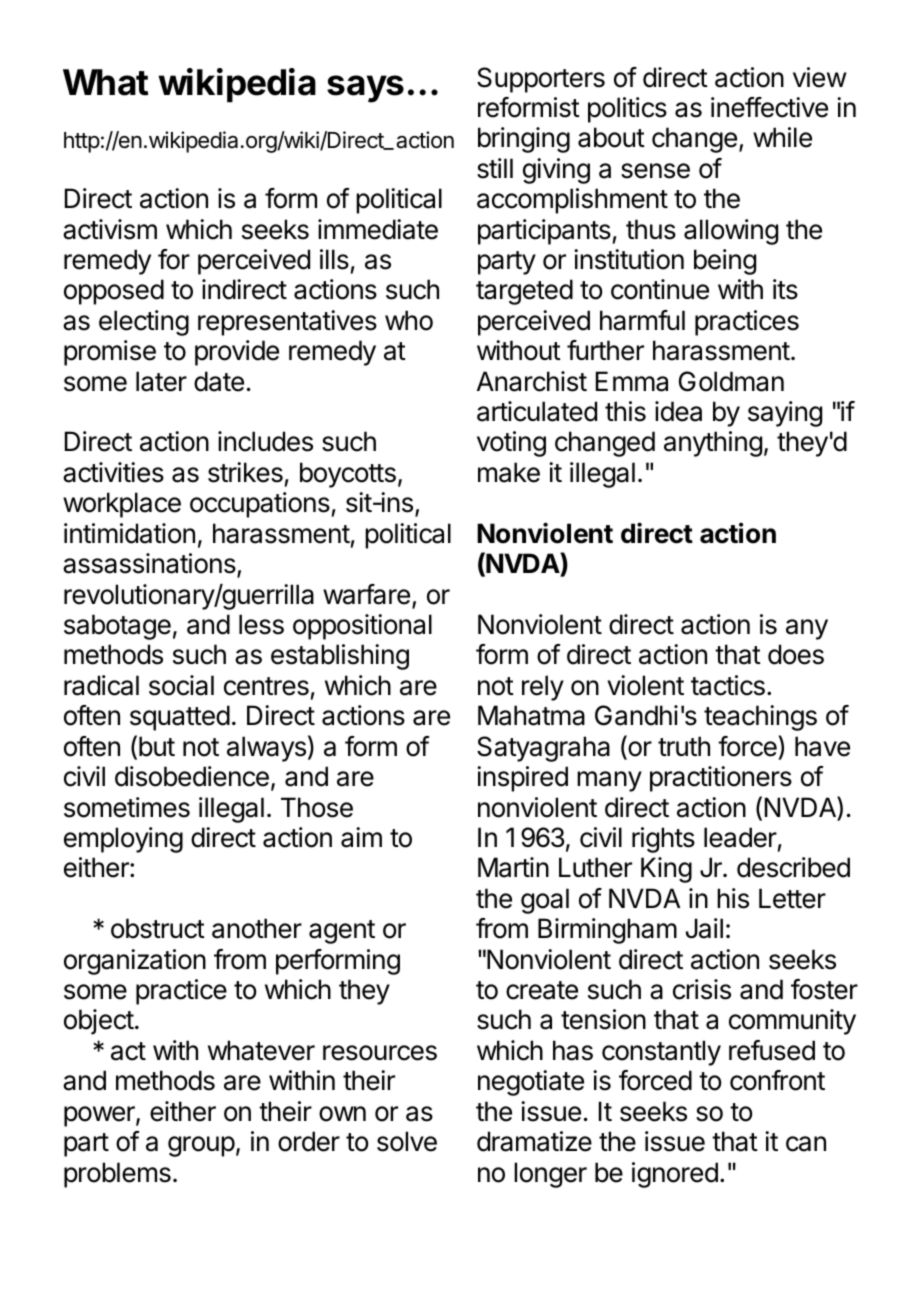 The image size is (919, 1316). Describe the element at coordinates (110, 229) in the screenshot. I see `activism` at that location.
